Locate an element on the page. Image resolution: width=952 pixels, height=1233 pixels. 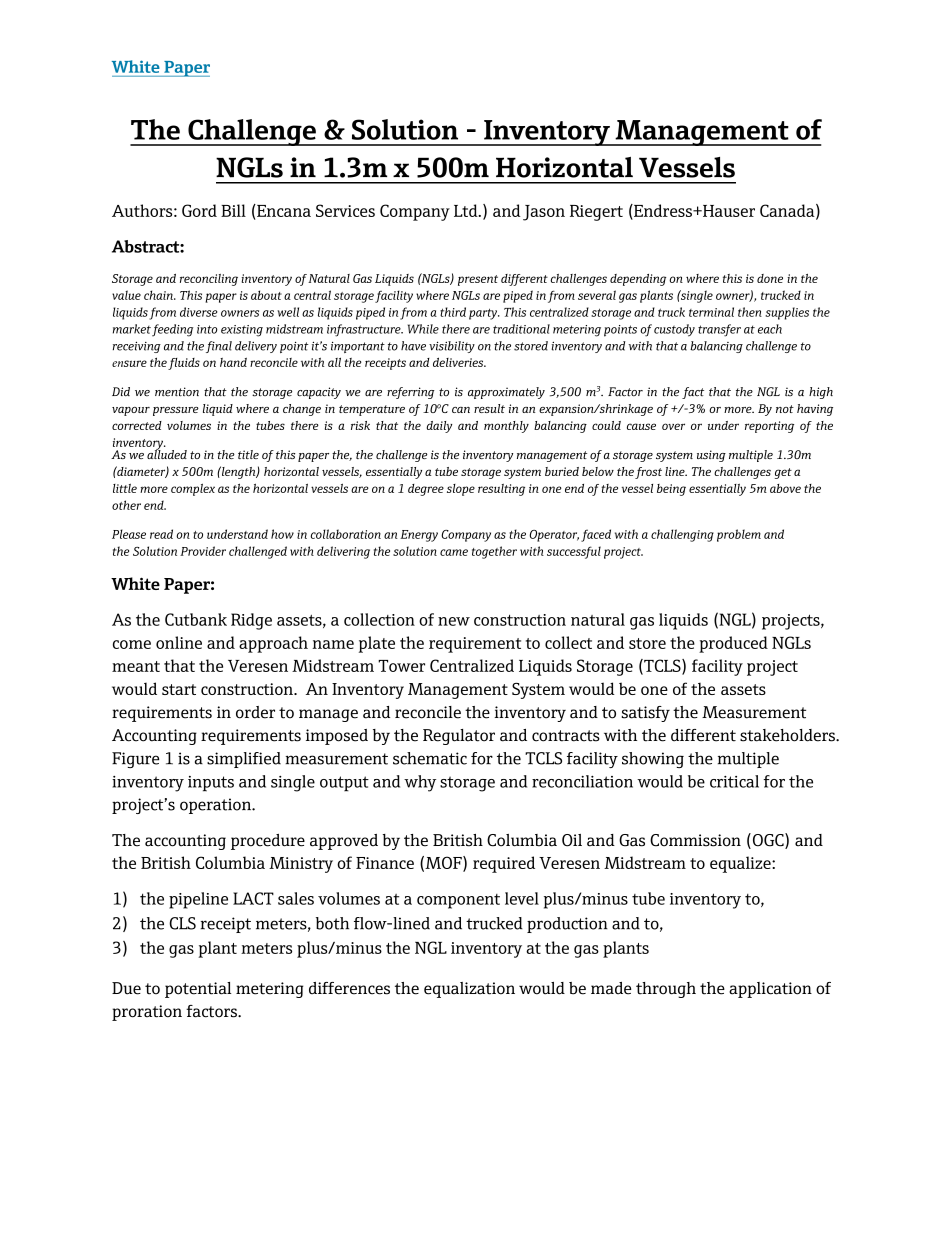
equalization is located at coordinates (469, 990).
